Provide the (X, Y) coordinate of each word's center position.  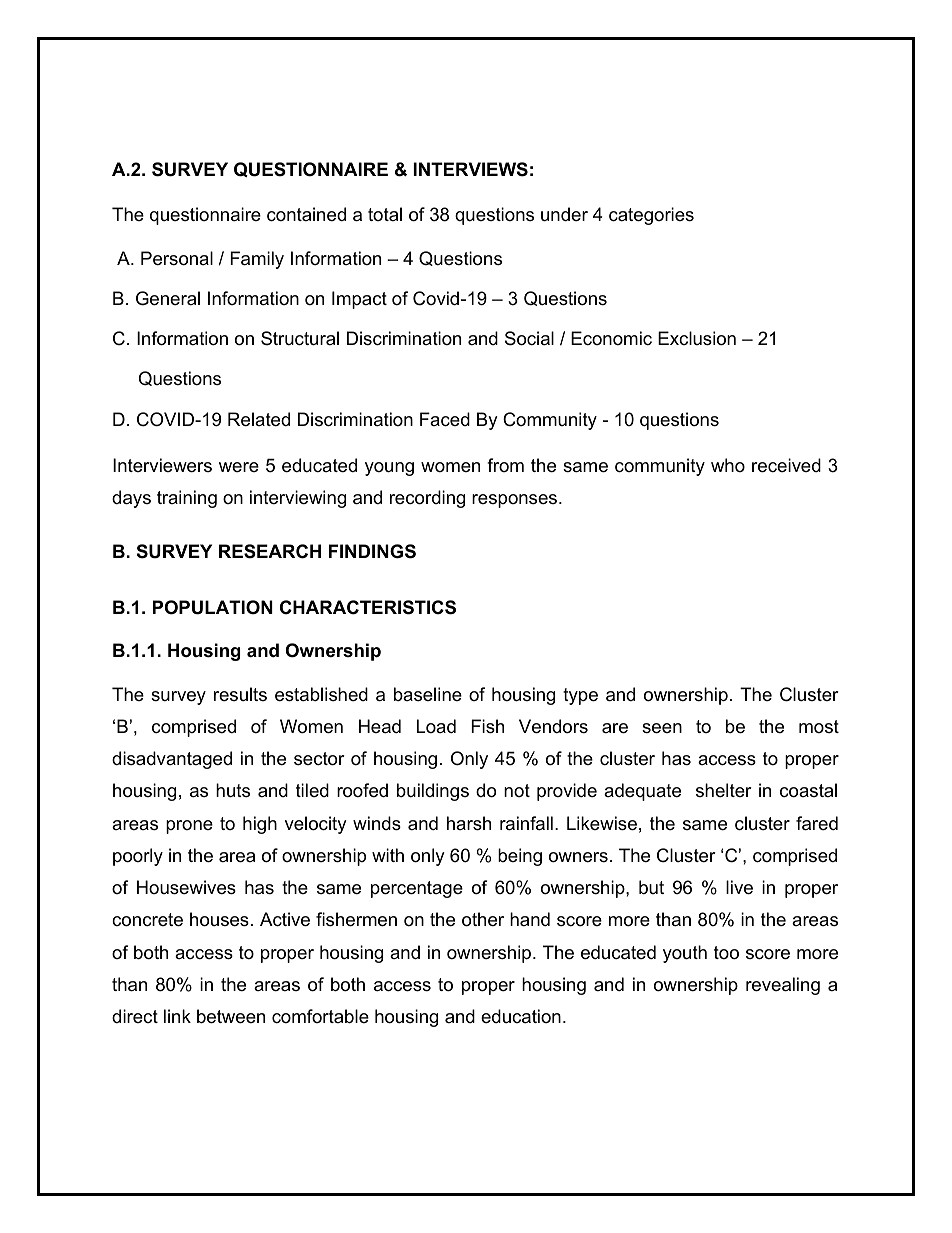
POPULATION (213, 607)
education (521, 1016)
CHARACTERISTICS (368, 607)
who (728, 465)
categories (651, 216)
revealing (783, 986)
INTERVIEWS (470, 169)
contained (306, 214)
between (231, 1016)
